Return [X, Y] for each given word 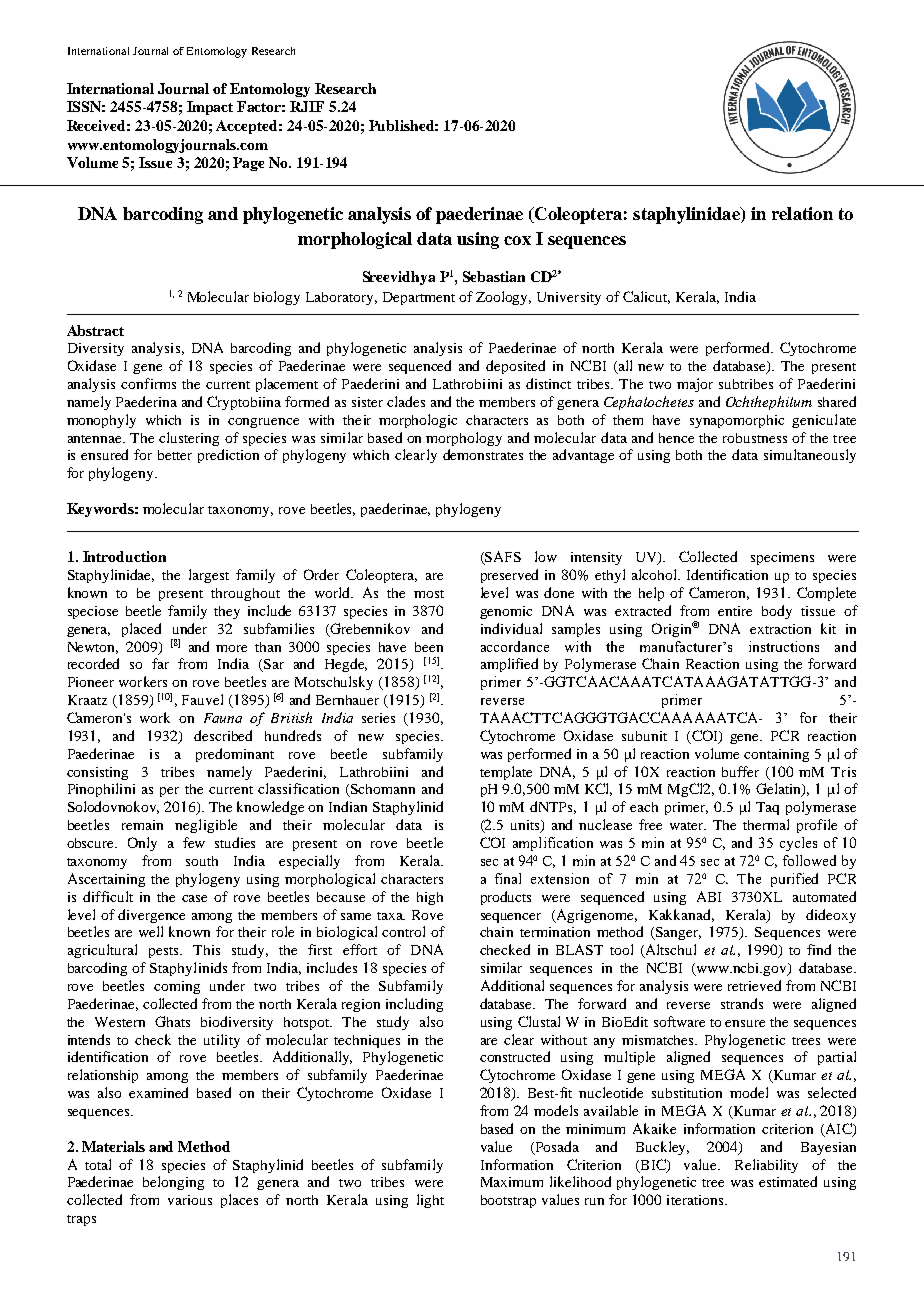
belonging [173, 1183]
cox [517, 240]
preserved [509, 576]
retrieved [754, 985]
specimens [782, 558]
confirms [148, 383]
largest [209, 576]
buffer [740, 771]
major [695, 385]
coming [177, 987]
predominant [235, 755]
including [414, 1005]
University [569, 298]
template [506, 773]
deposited [515, 367]
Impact [210, 108]
